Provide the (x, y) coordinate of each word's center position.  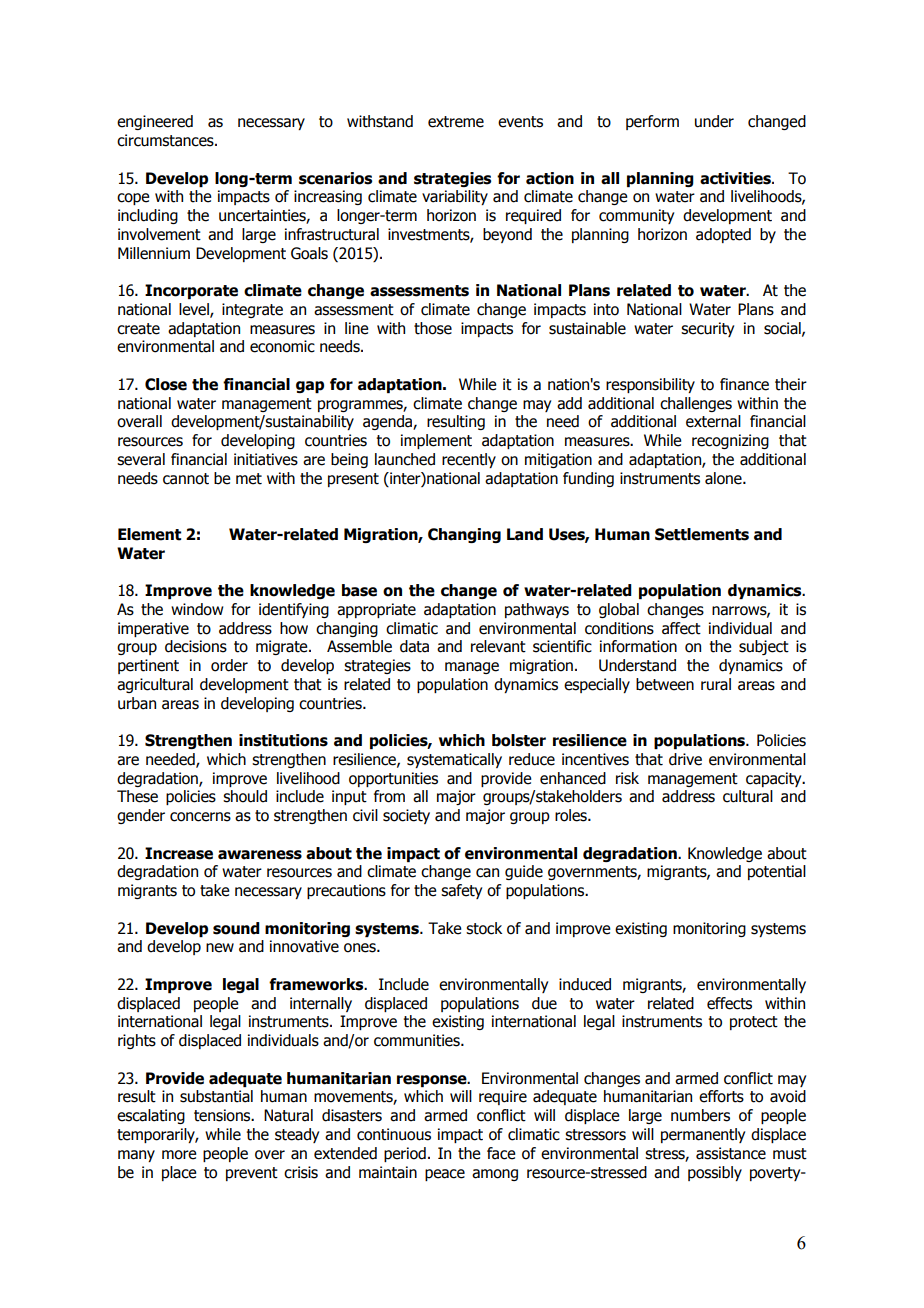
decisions (196, 646)
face (501, 1153)
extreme (456, 122)
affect (681, 628)
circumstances (166, 140)
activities (736, 178)
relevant (498, 646)
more (179, 1155)
